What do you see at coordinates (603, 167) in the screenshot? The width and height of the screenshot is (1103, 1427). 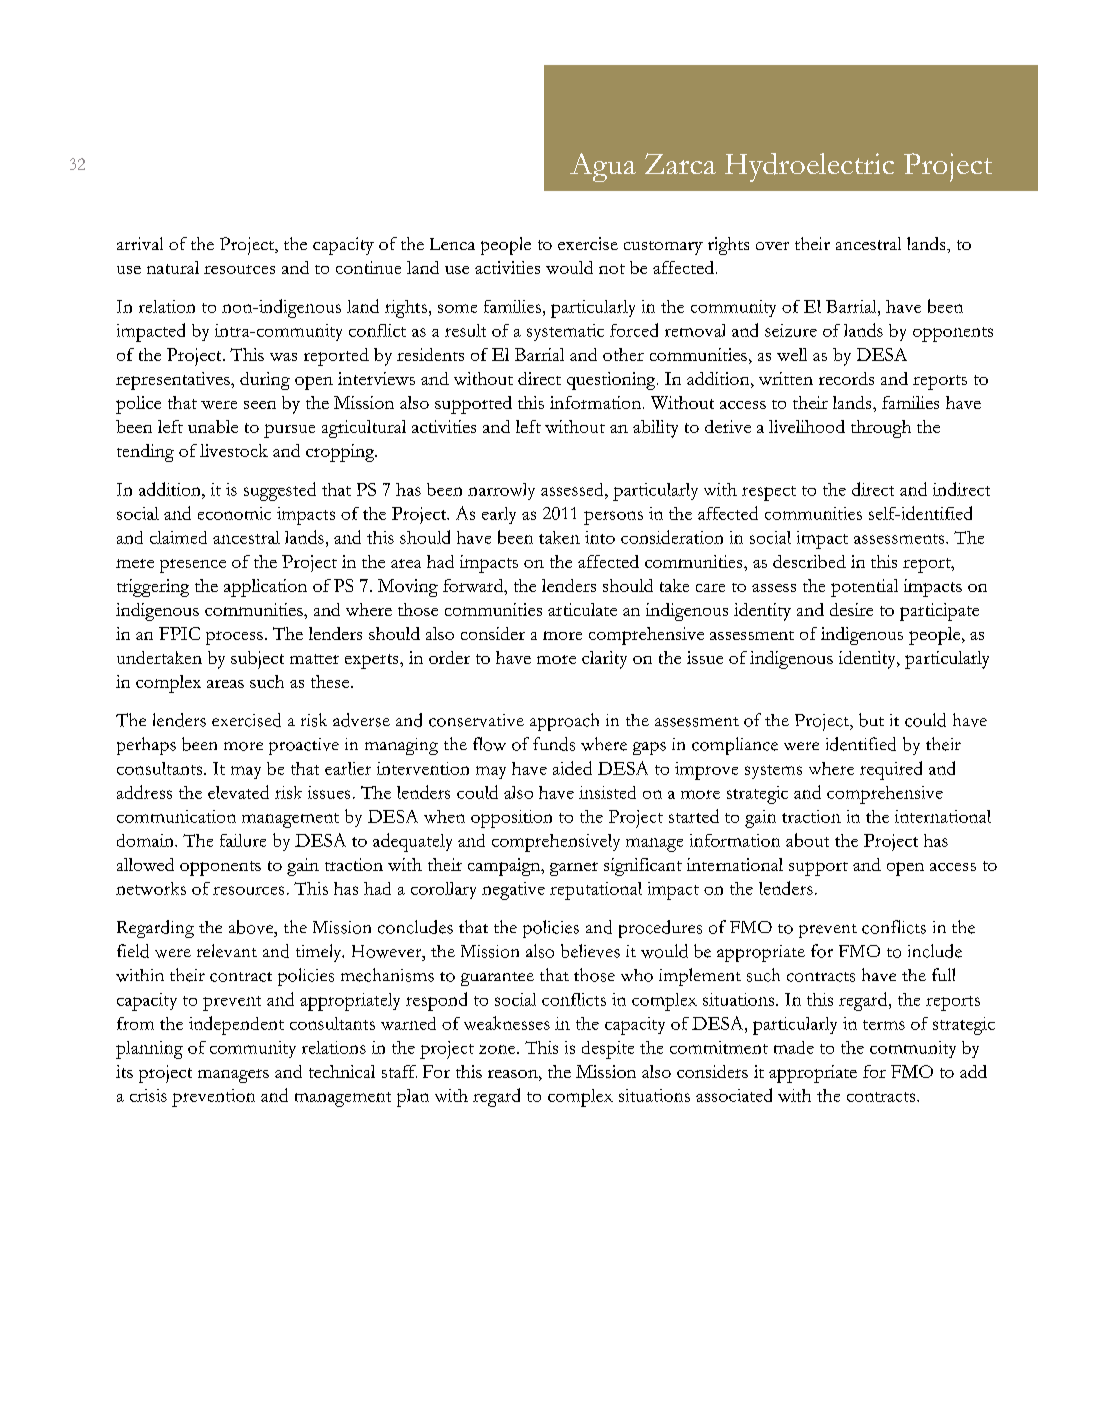 I see `Agua` at bounding box center [603, 167].
